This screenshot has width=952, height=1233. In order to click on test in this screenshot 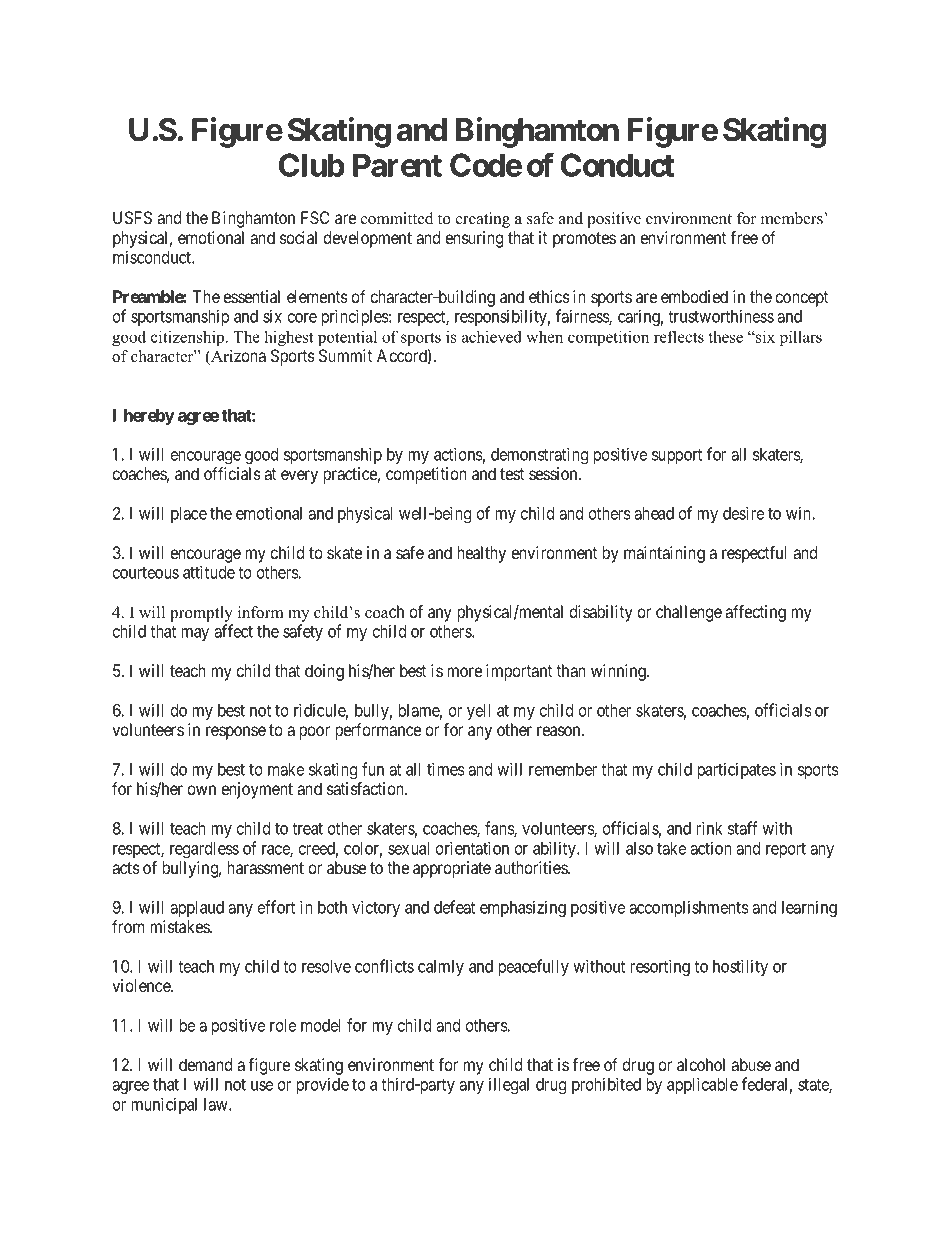, I will do `click(512, 474)`.
